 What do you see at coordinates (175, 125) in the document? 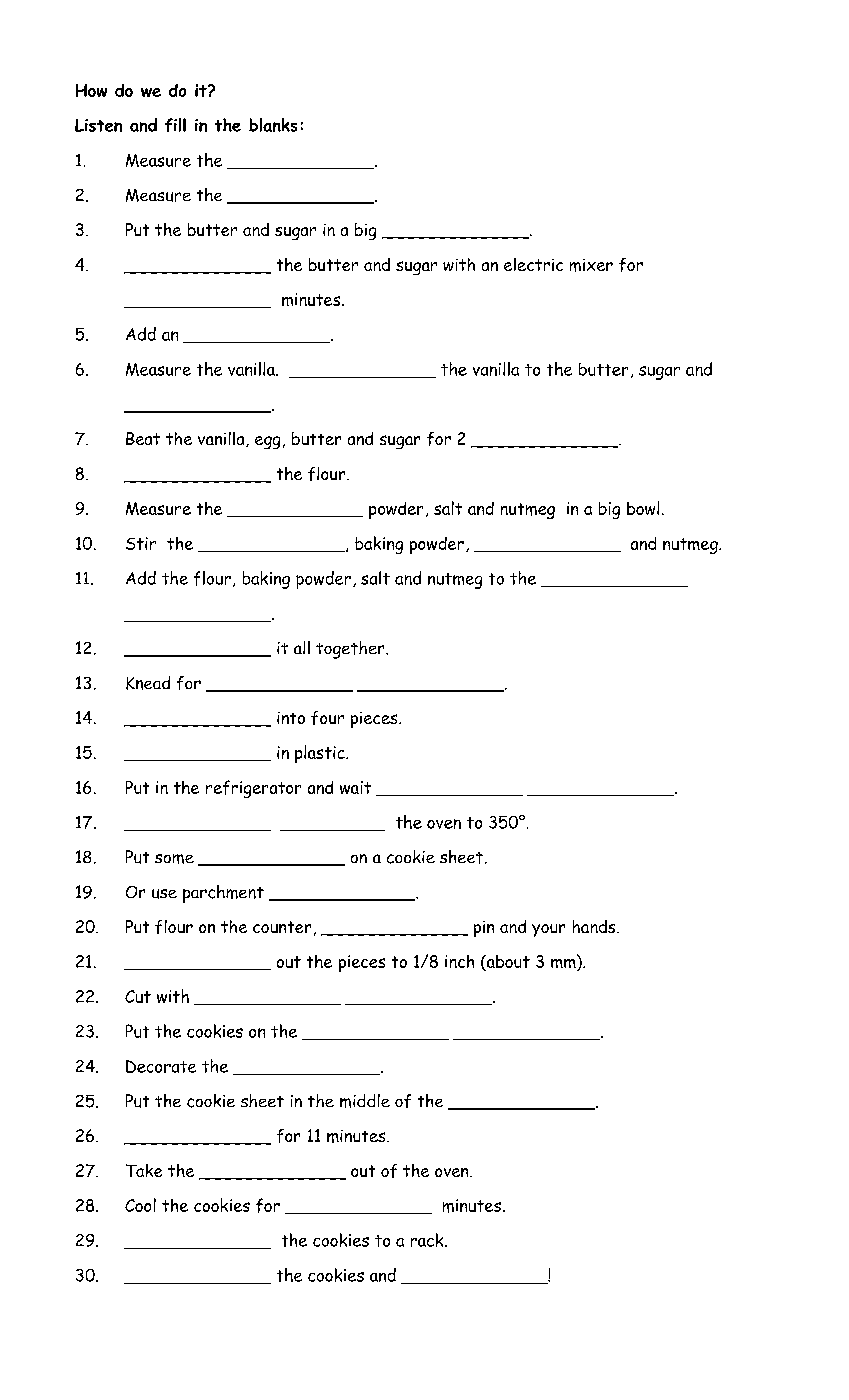
I see `fill` at bounding box center [175, 125].
